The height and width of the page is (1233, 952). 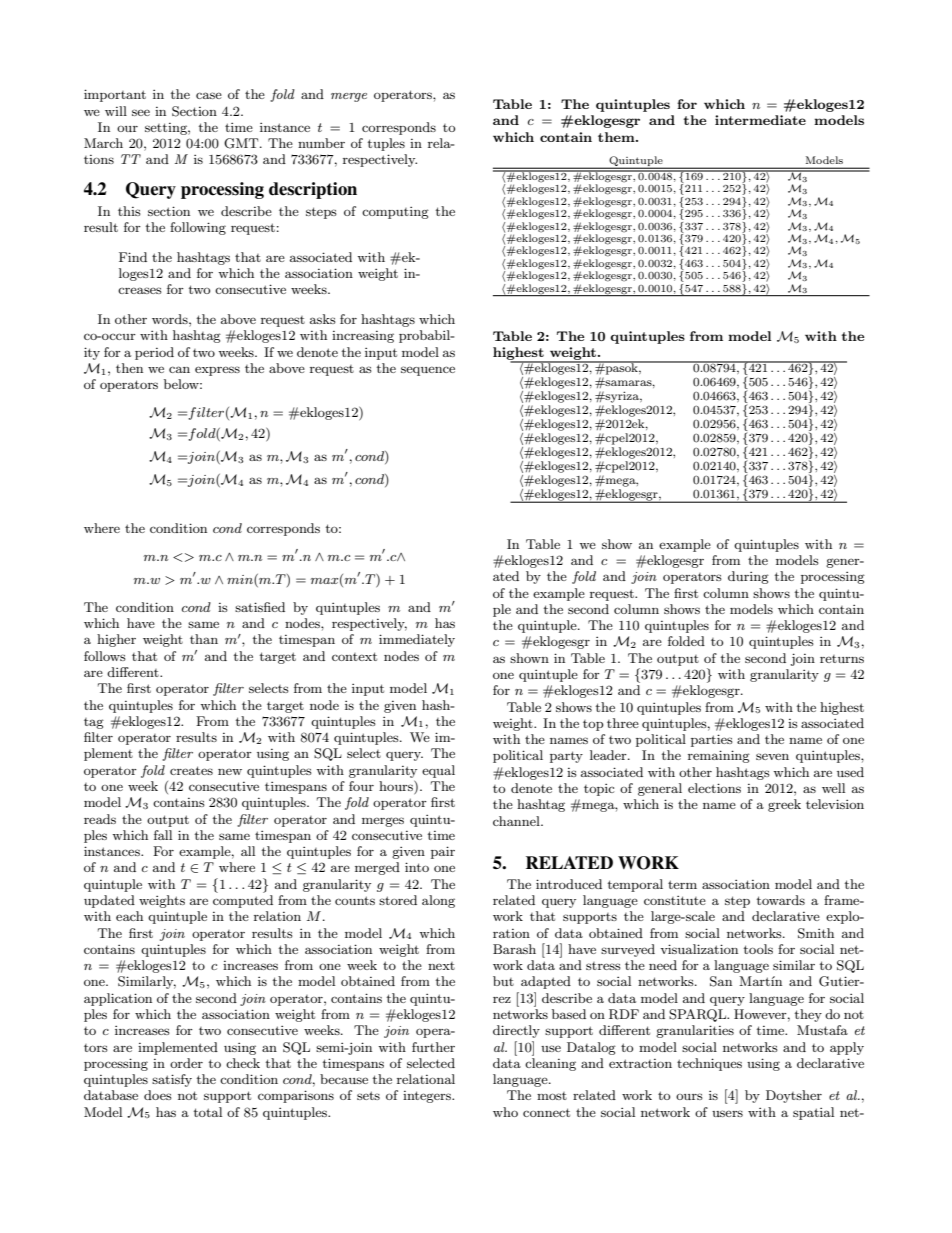 I want to click on case, so click(x=209, y=95).
